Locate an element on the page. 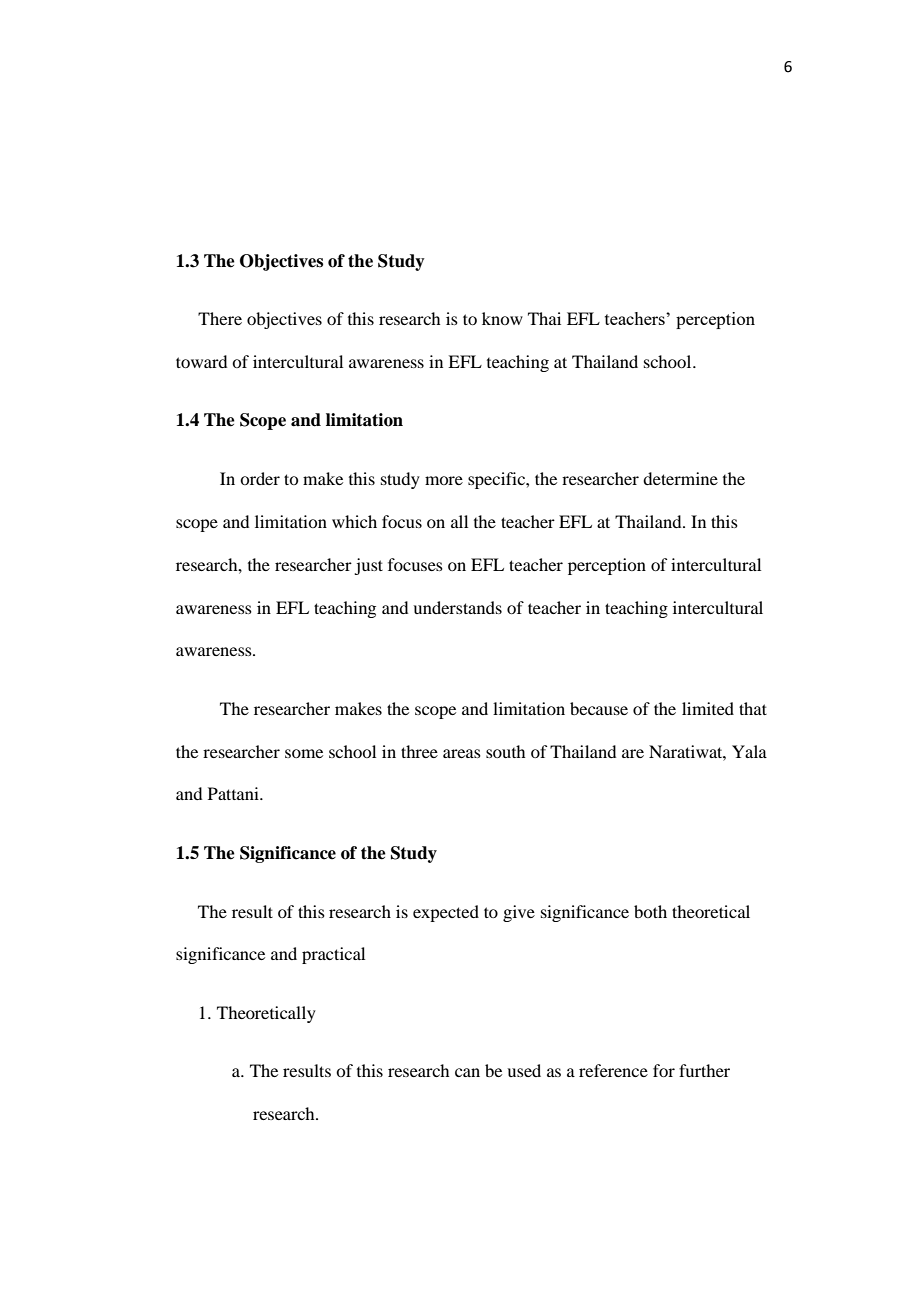 The width and height of the document is (924, 1308). expected is located at coordinates (446, 913).
